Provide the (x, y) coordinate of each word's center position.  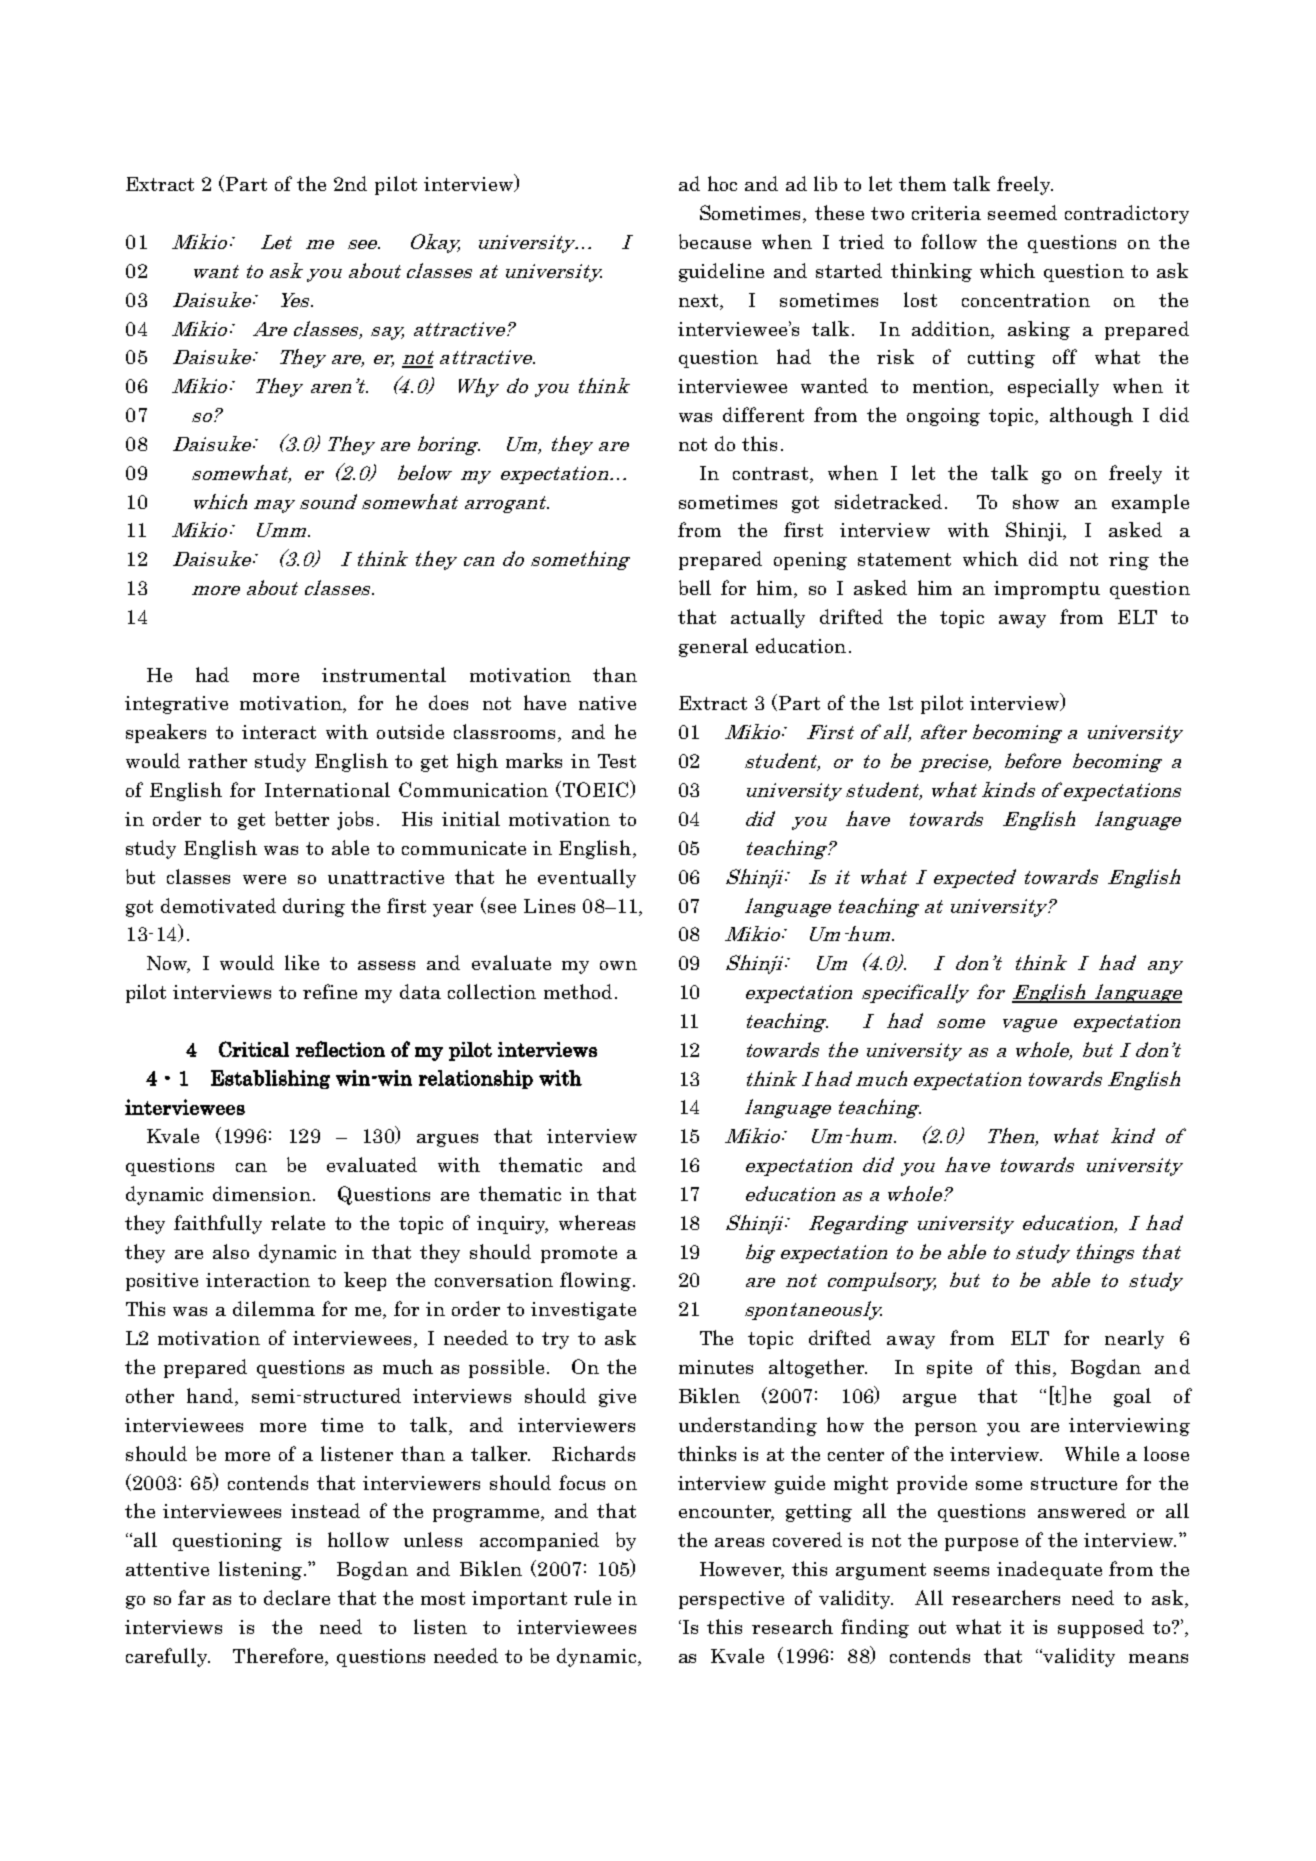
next (700, 300)
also (231, 1251)
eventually (587, 878)
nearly (1134, 1339)
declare (297, 1597)
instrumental (384, 674)
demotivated (218, 905)
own (618, 965)
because (715, 241)
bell (695, 587)
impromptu (1047, 590)
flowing (595, 1281)
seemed (1022, 212)
